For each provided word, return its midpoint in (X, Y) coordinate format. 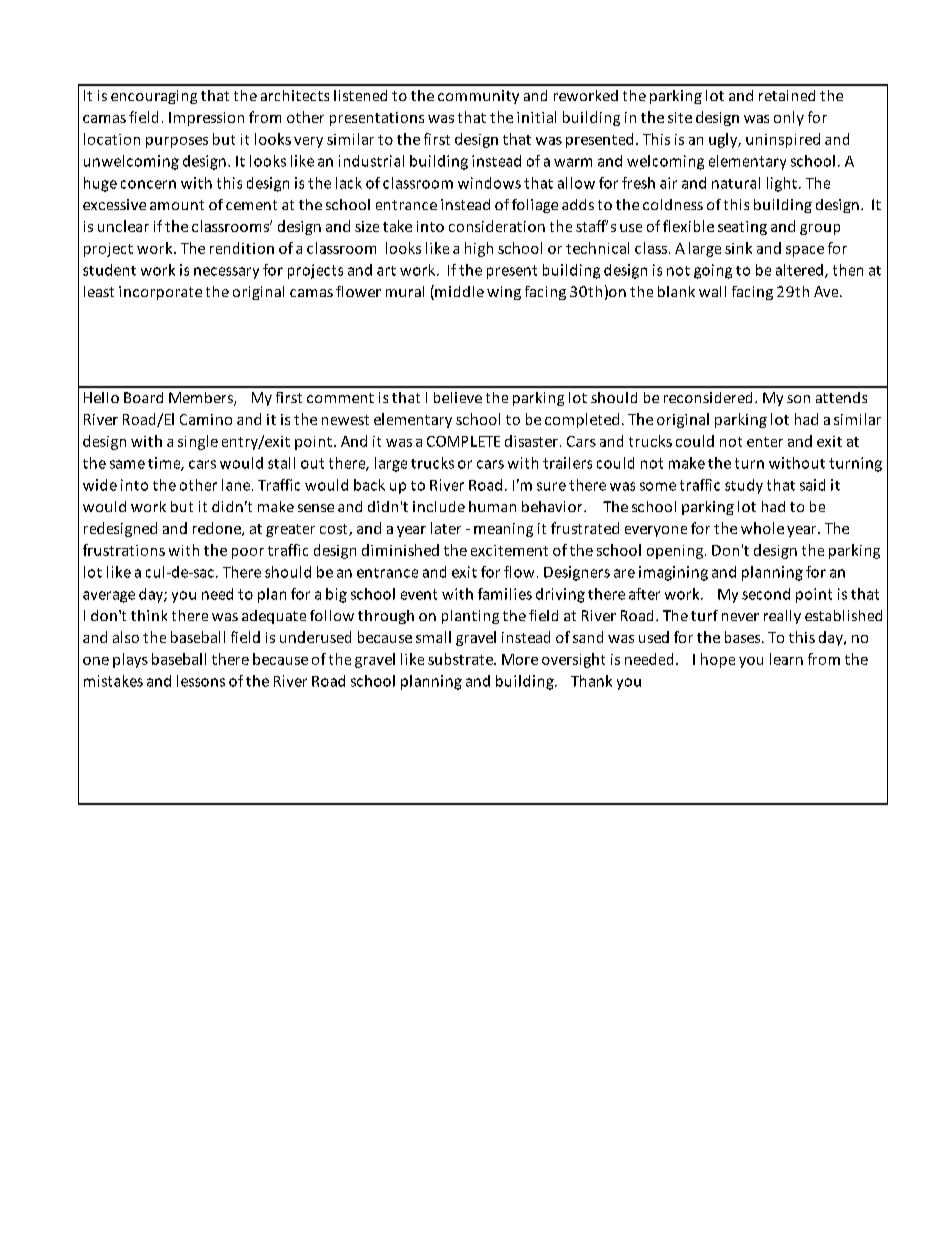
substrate (461, 659)
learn (786, 659)
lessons (201, 681)
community (478, 97)
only (789, 118)
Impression (206, 119)
